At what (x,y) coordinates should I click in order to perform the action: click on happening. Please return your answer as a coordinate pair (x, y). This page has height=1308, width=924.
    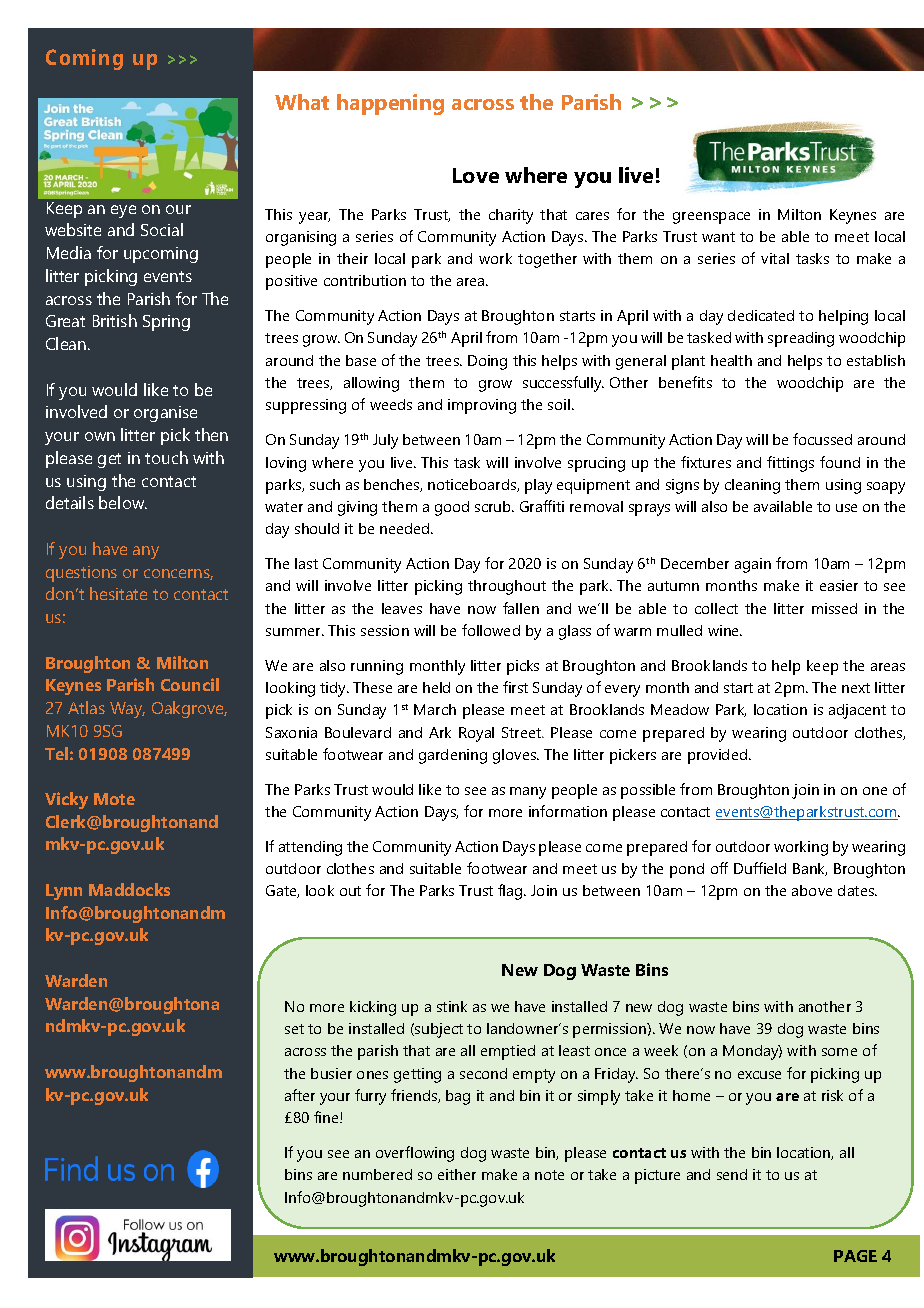
    Looking at the image, I should click on (390, 104).
